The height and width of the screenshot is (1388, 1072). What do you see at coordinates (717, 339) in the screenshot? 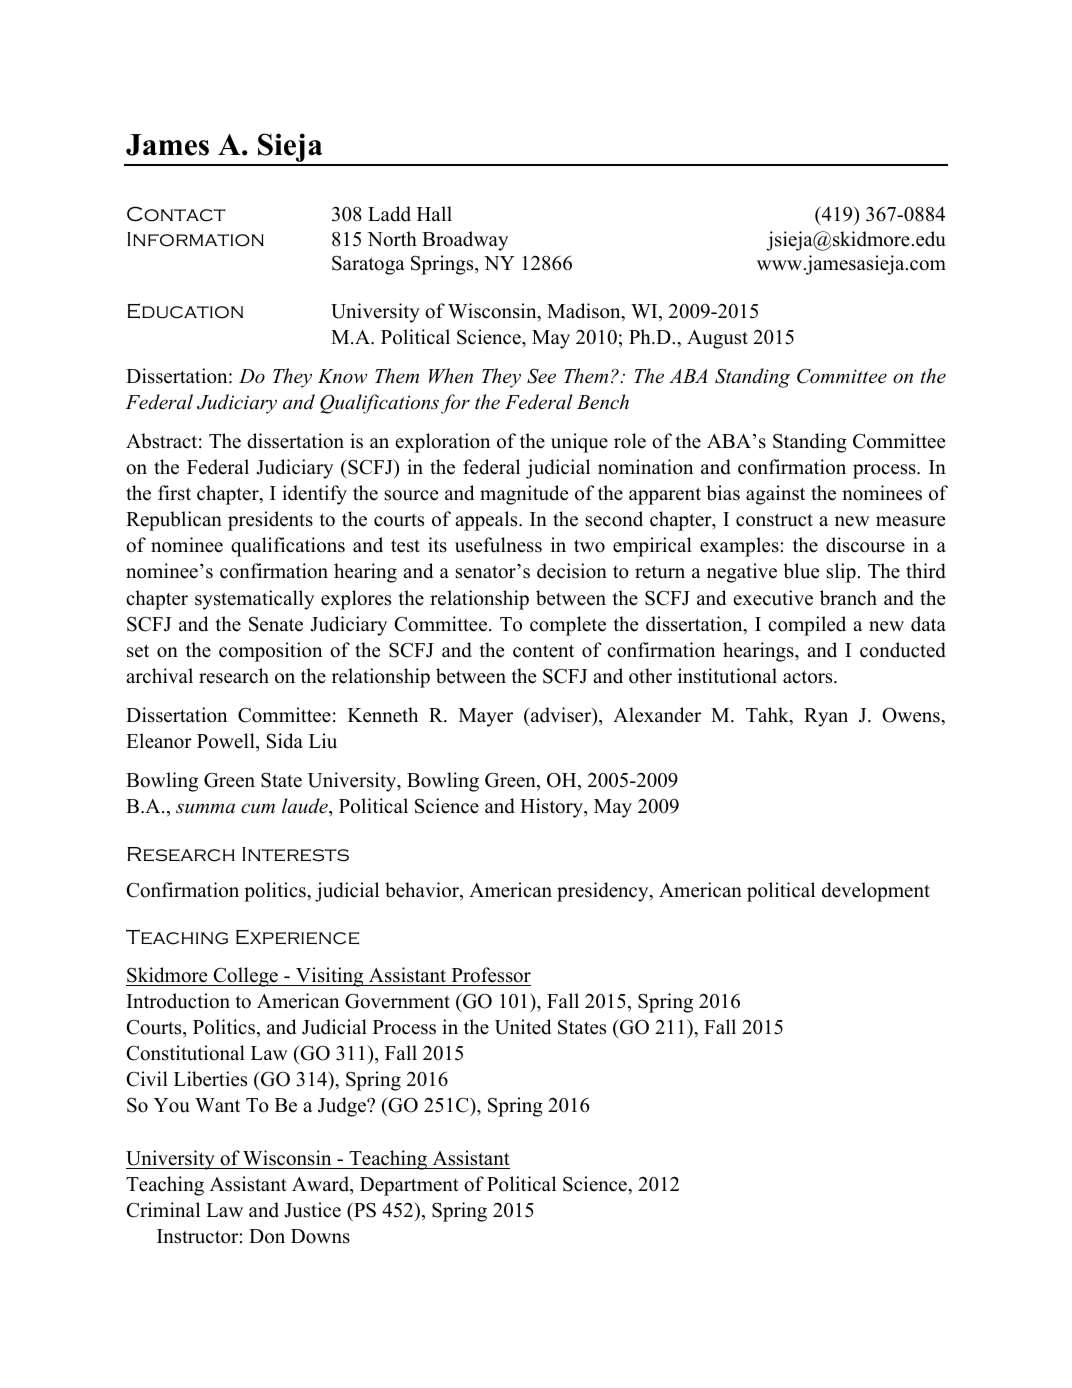
I see `August` at bounding box center [717, 339].
